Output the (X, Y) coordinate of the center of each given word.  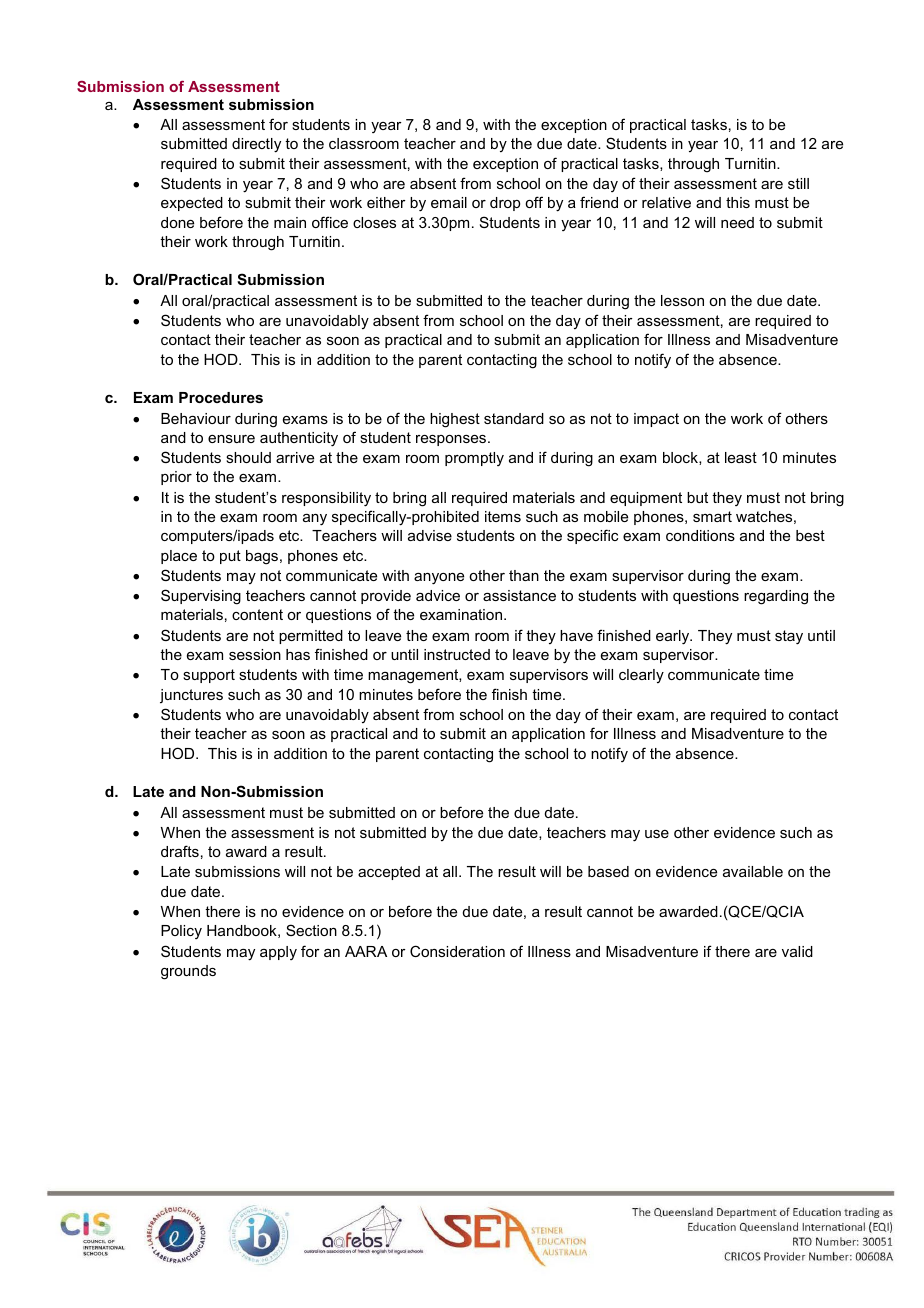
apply (278, 953)
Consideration (457, 951)
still (798, 183)
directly (256, 145)
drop (505, 204)
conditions (700, 535)
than (524, 575)
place (179, 557)
